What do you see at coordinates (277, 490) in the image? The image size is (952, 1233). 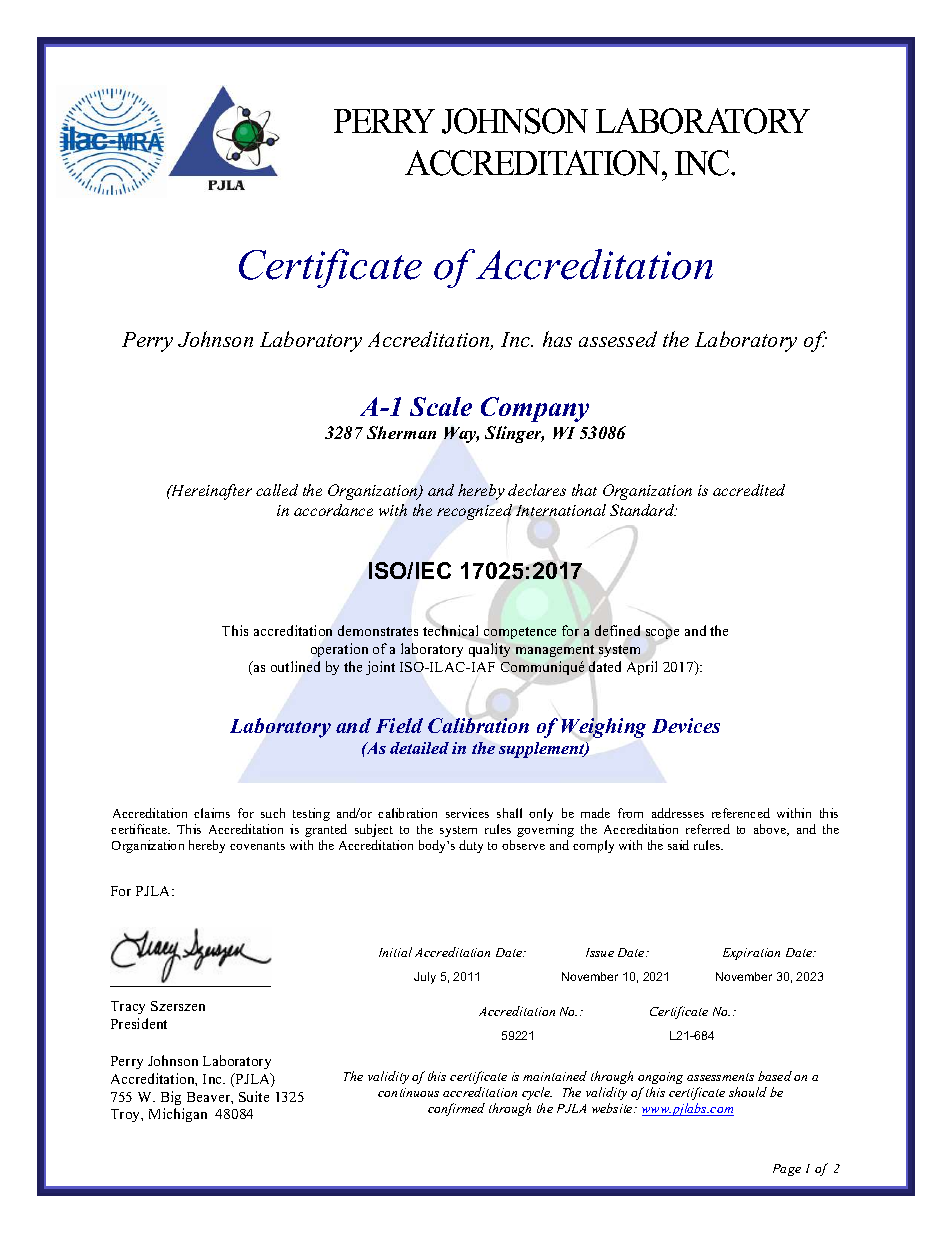 I see `called` at bounding box center [277, 490].
